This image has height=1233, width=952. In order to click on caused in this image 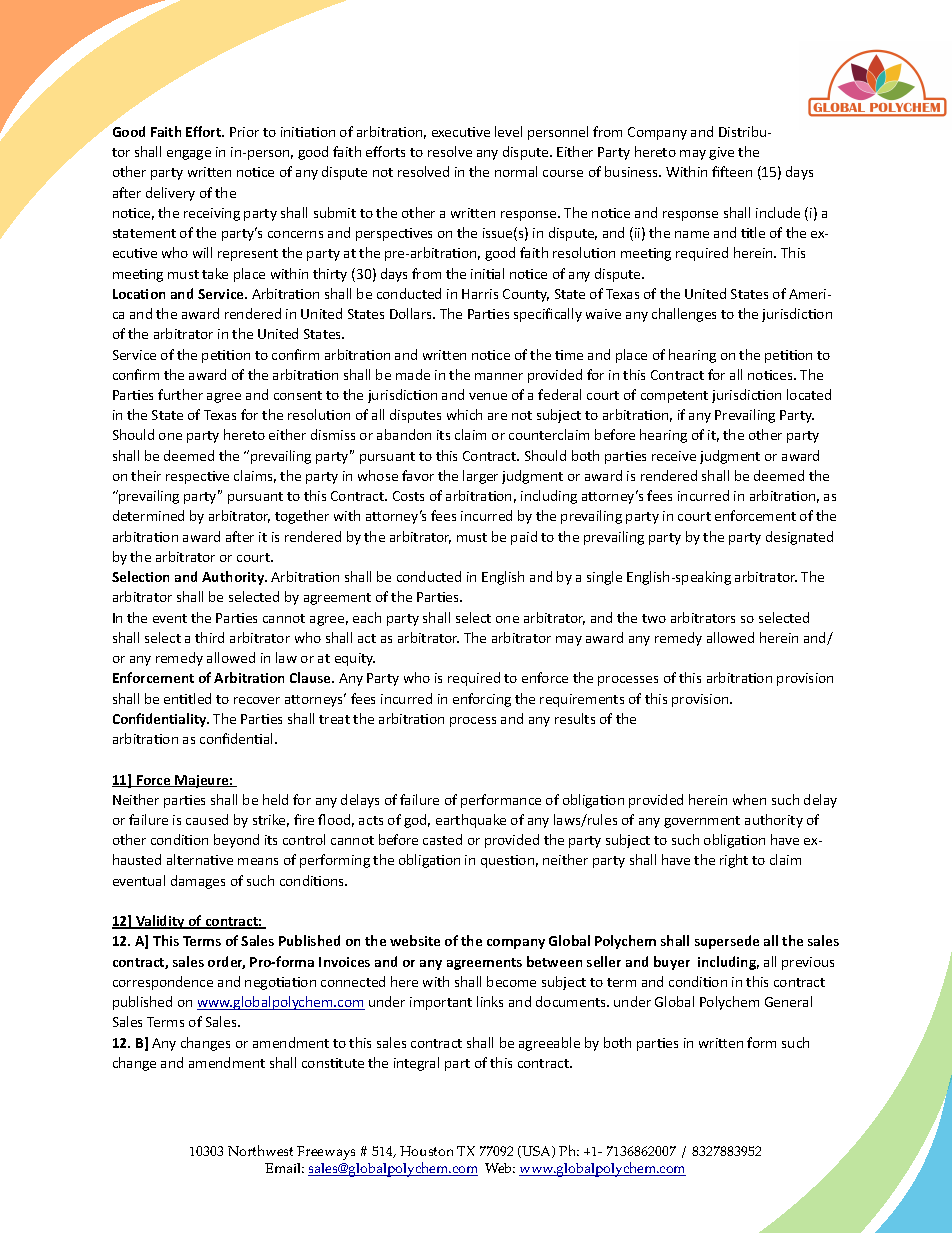, I will do `click(207, 819)`.
